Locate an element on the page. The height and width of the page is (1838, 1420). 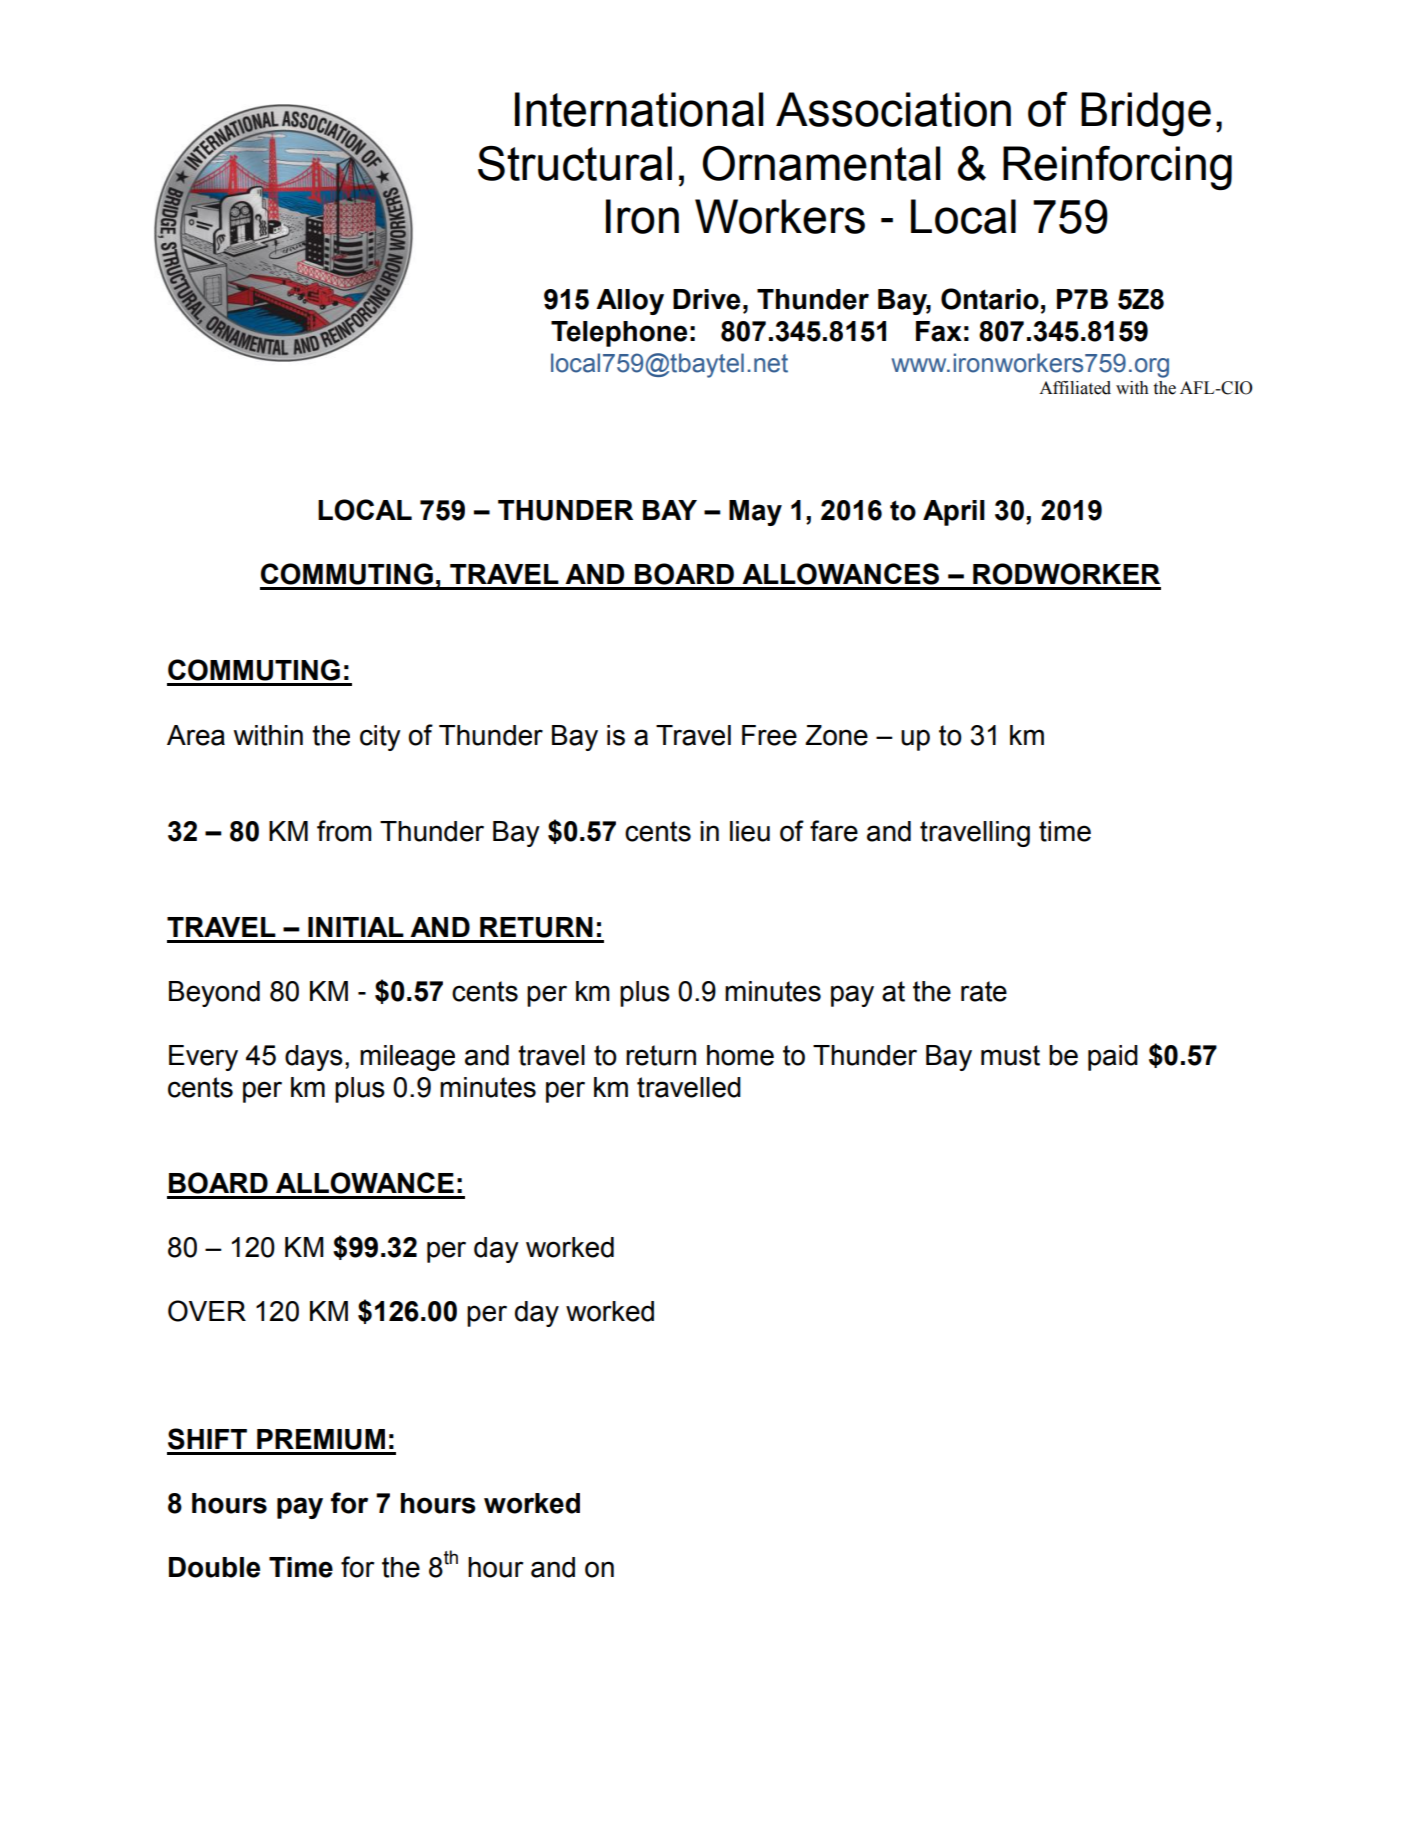
fare is located at coordinates (834, 831).
